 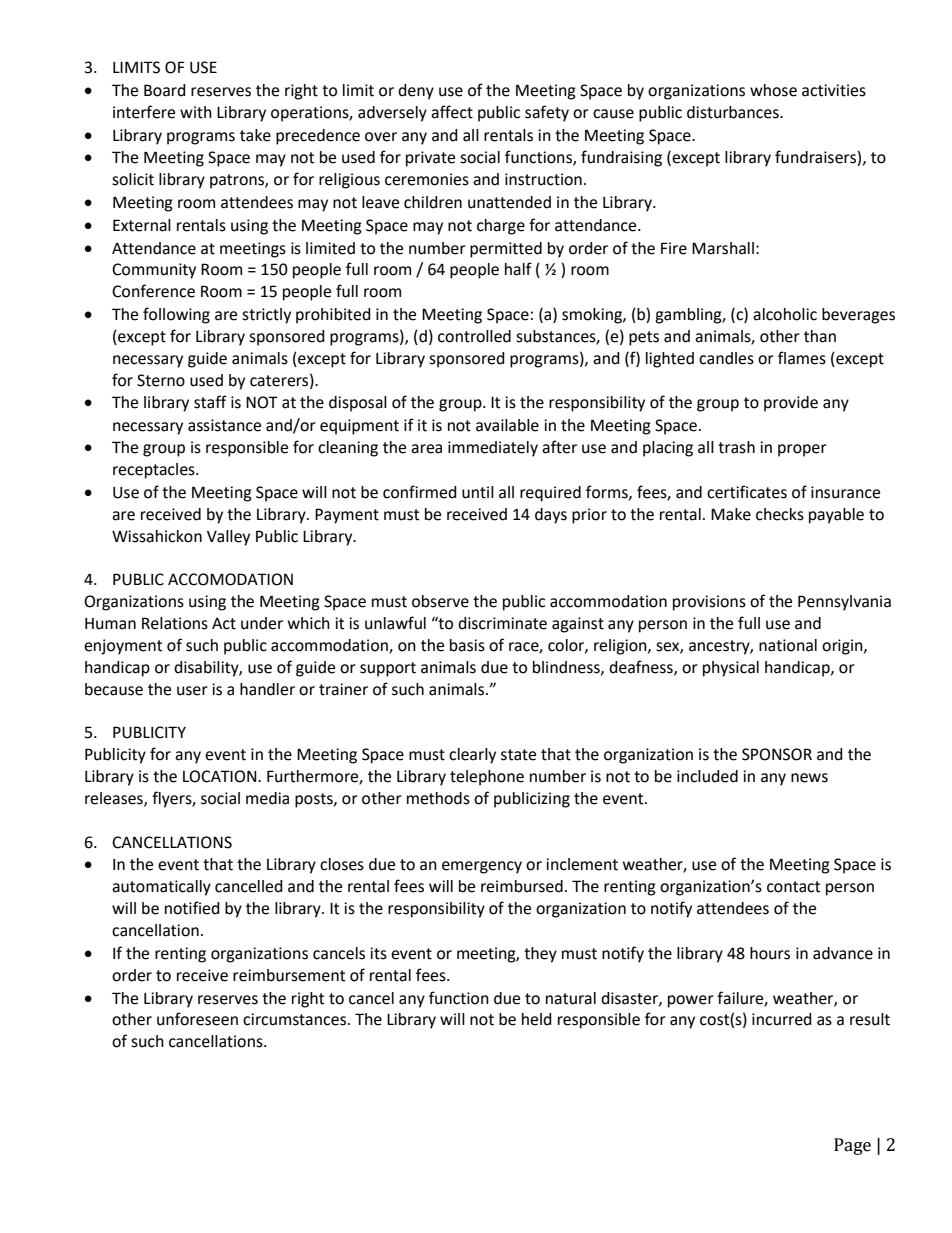 What do you see at coordinates (793, 887) in the page?
I see `contact` at bounding box center [793, 887].
